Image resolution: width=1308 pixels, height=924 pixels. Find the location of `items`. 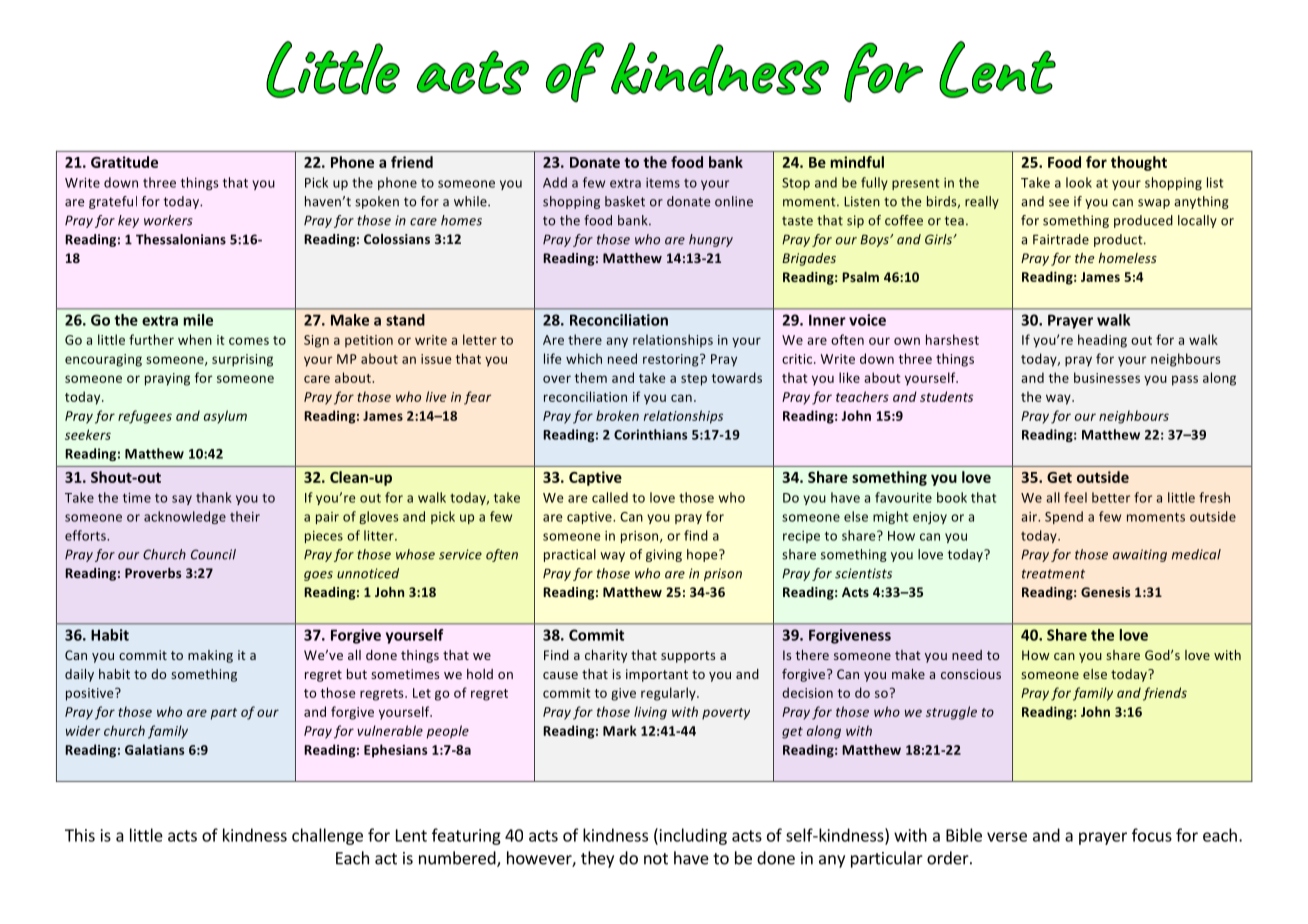

items is located at coordinates (663, 183).
